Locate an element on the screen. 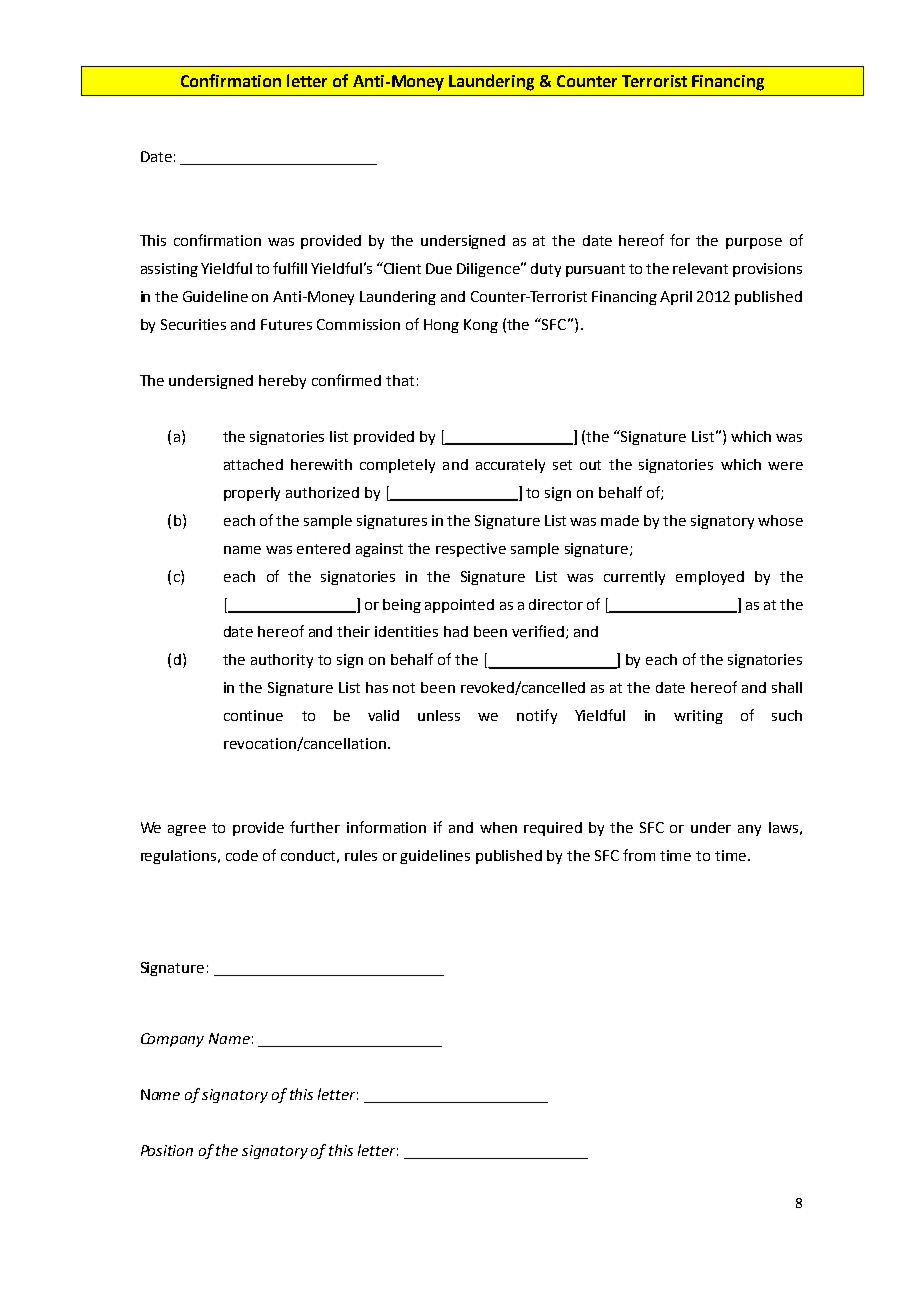 This screenshot has width=924, height=1308. respective is located at coordinates (471, 550).
